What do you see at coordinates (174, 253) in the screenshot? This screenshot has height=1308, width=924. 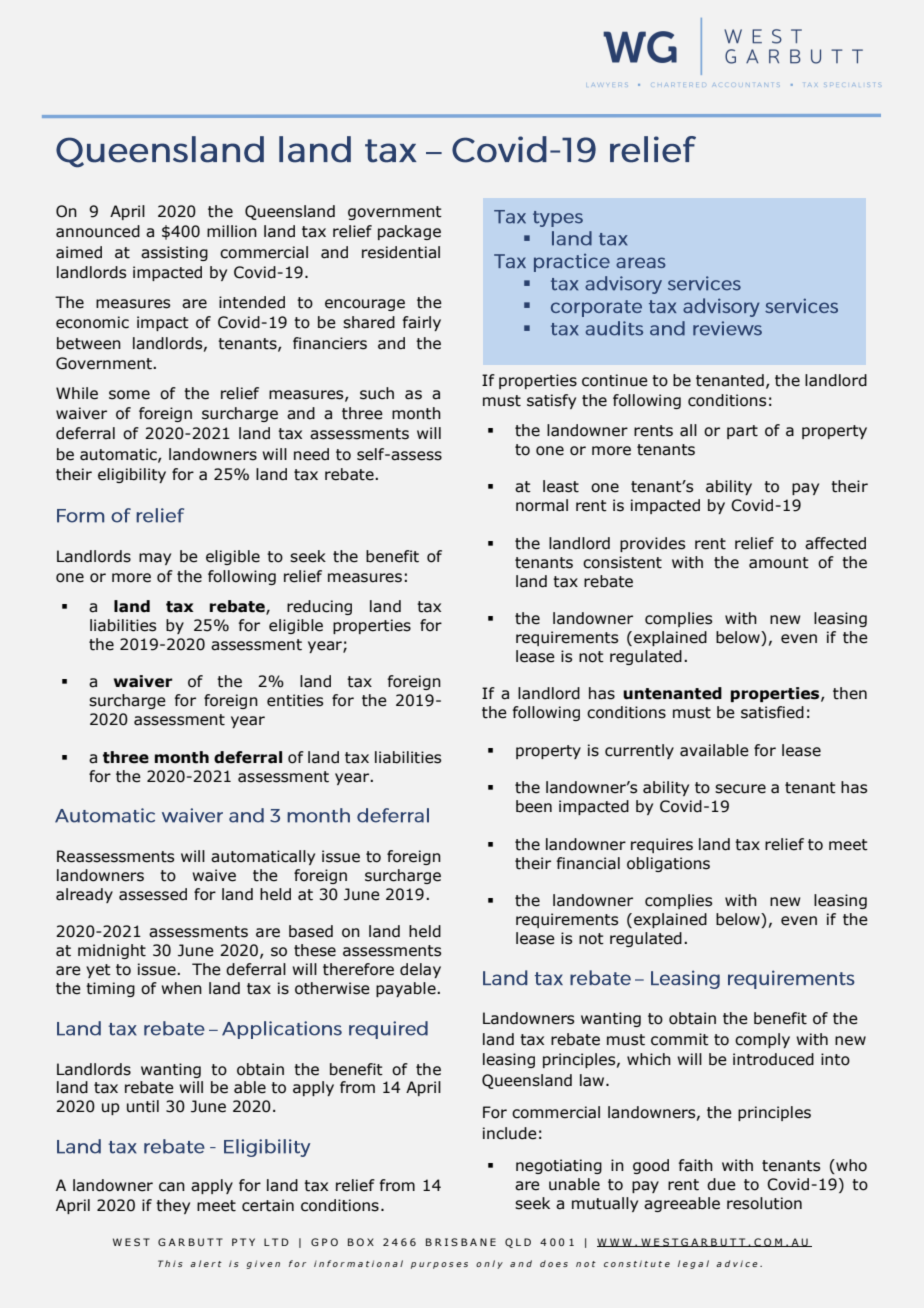 I see `assisting` at bounding box center [174, 253].
